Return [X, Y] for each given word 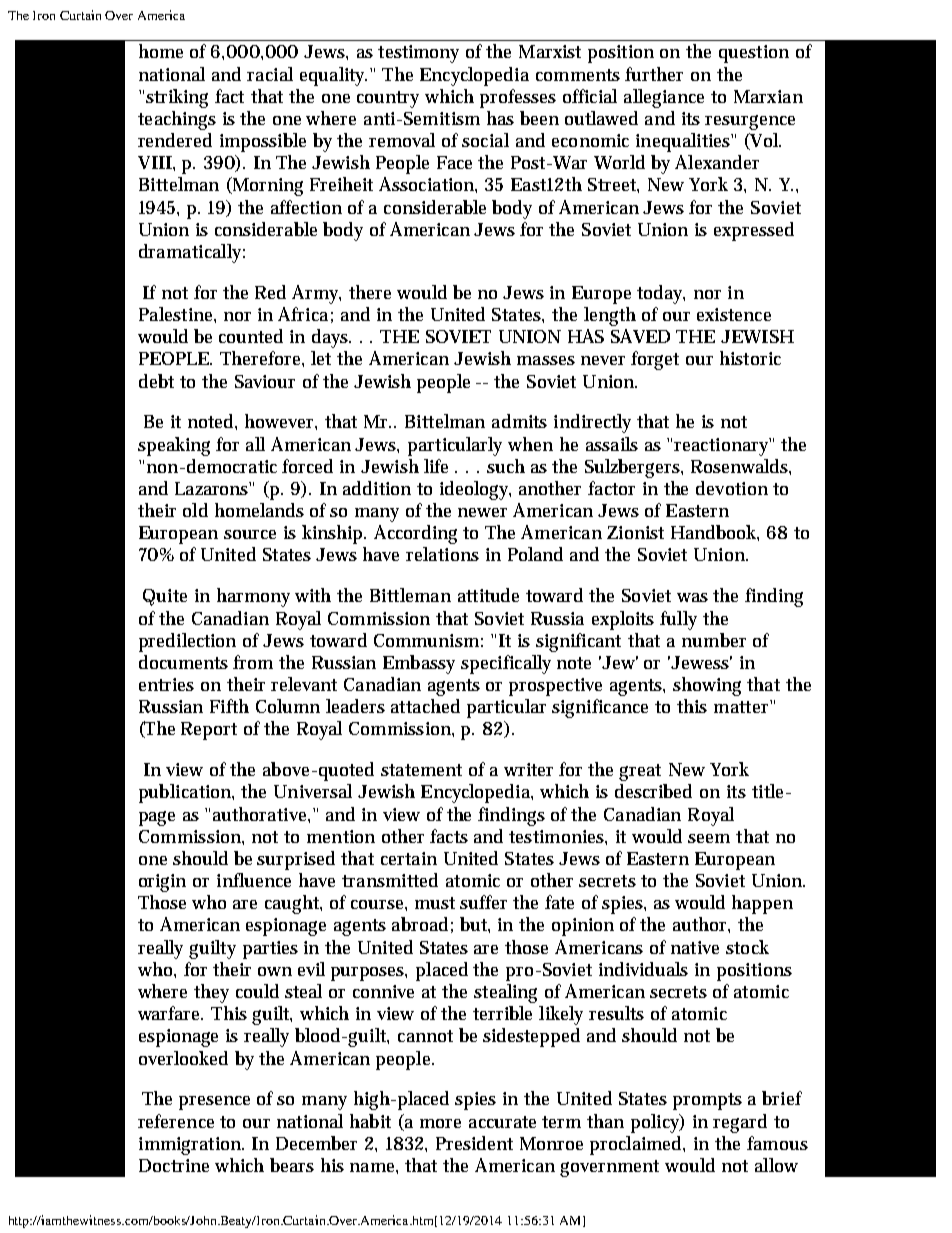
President [474, 1143]
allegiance [664, 98]
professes [518, 98]
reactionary [722, 447]
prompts [707, 1101]
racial [270, 74]
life [436, 466]
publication [186, 793]
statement [421, 770]
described [653, 791]
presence [214, 1103]
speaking [174, 446]
